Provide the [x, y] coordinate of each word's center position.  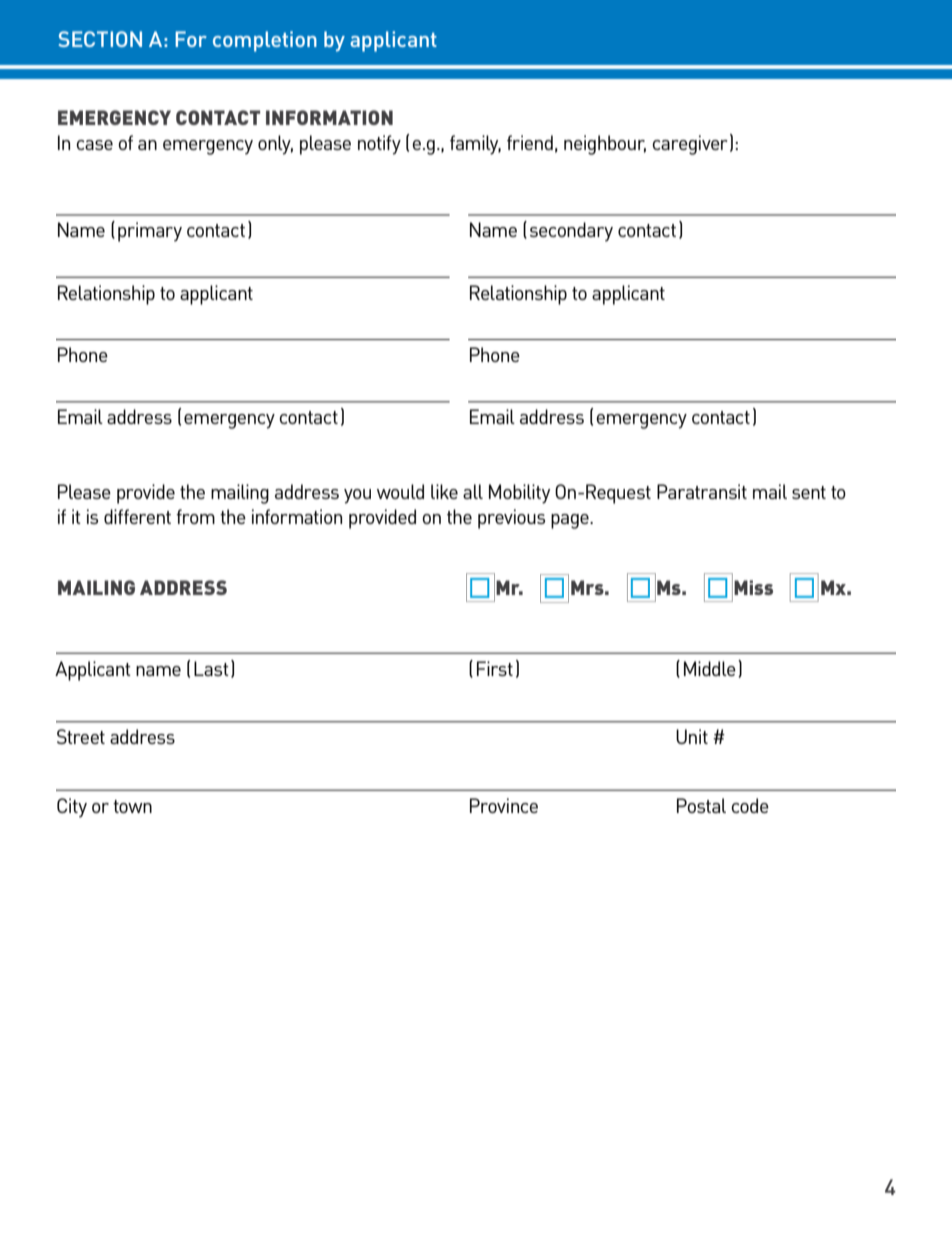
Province [504, 805]
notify [379, 145]
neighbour [605, 145]
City [72, 808]
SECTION [100, 39]
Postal [701, 805]
